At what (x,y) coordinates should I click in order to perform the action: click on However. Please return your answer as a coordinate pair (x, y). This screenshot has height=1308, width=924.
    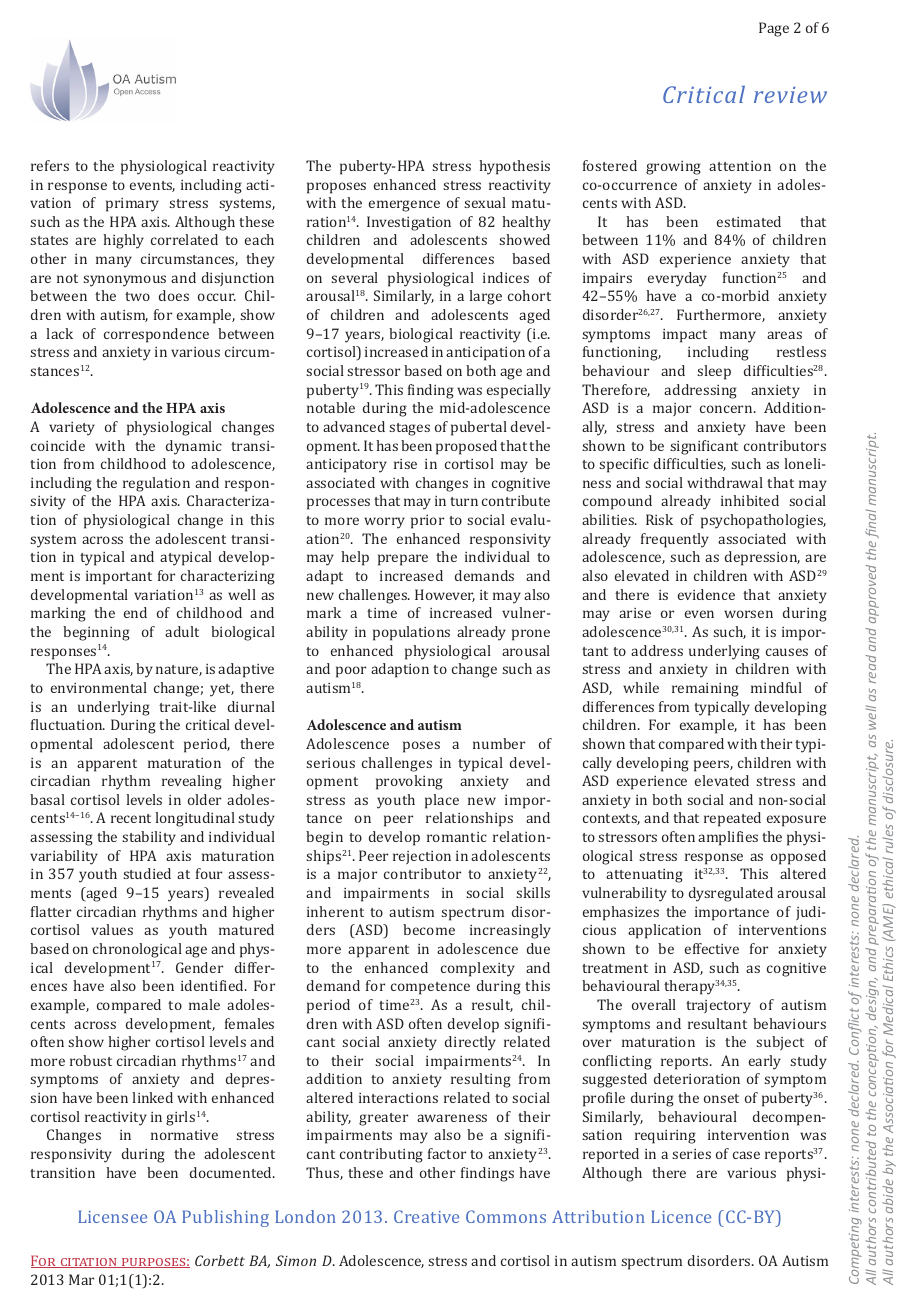
    Looking at the image, I should click on (445, 595).
